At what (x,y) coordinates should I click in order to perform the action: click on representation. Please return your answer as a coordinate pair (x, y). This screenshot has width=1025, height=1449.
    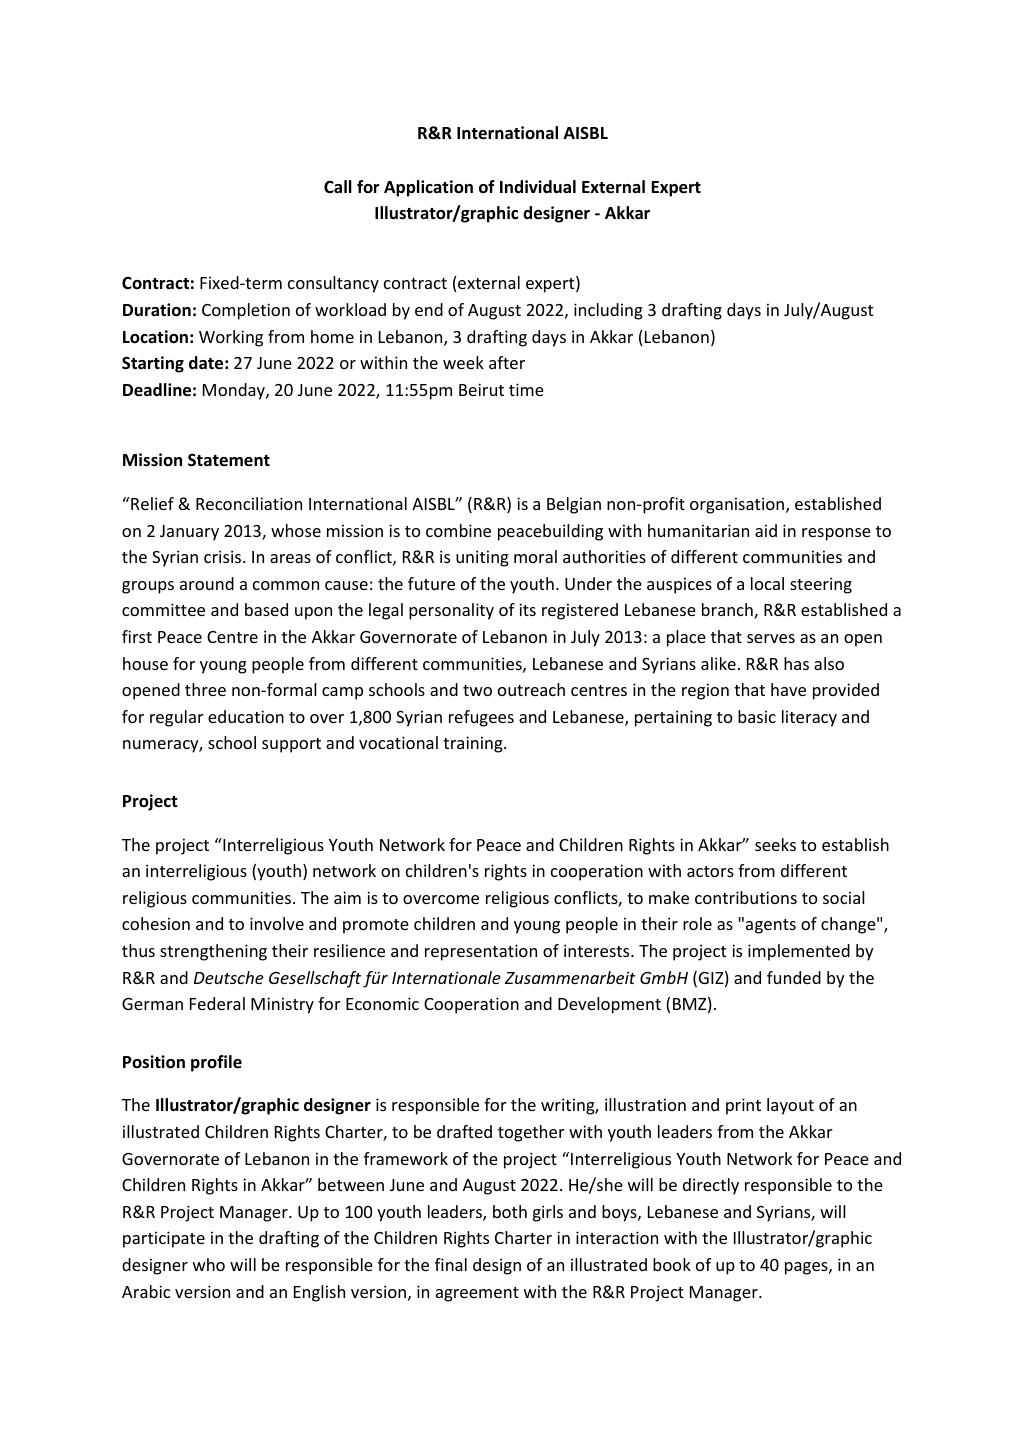
    Looking at the image, I should click on (481, 952).
